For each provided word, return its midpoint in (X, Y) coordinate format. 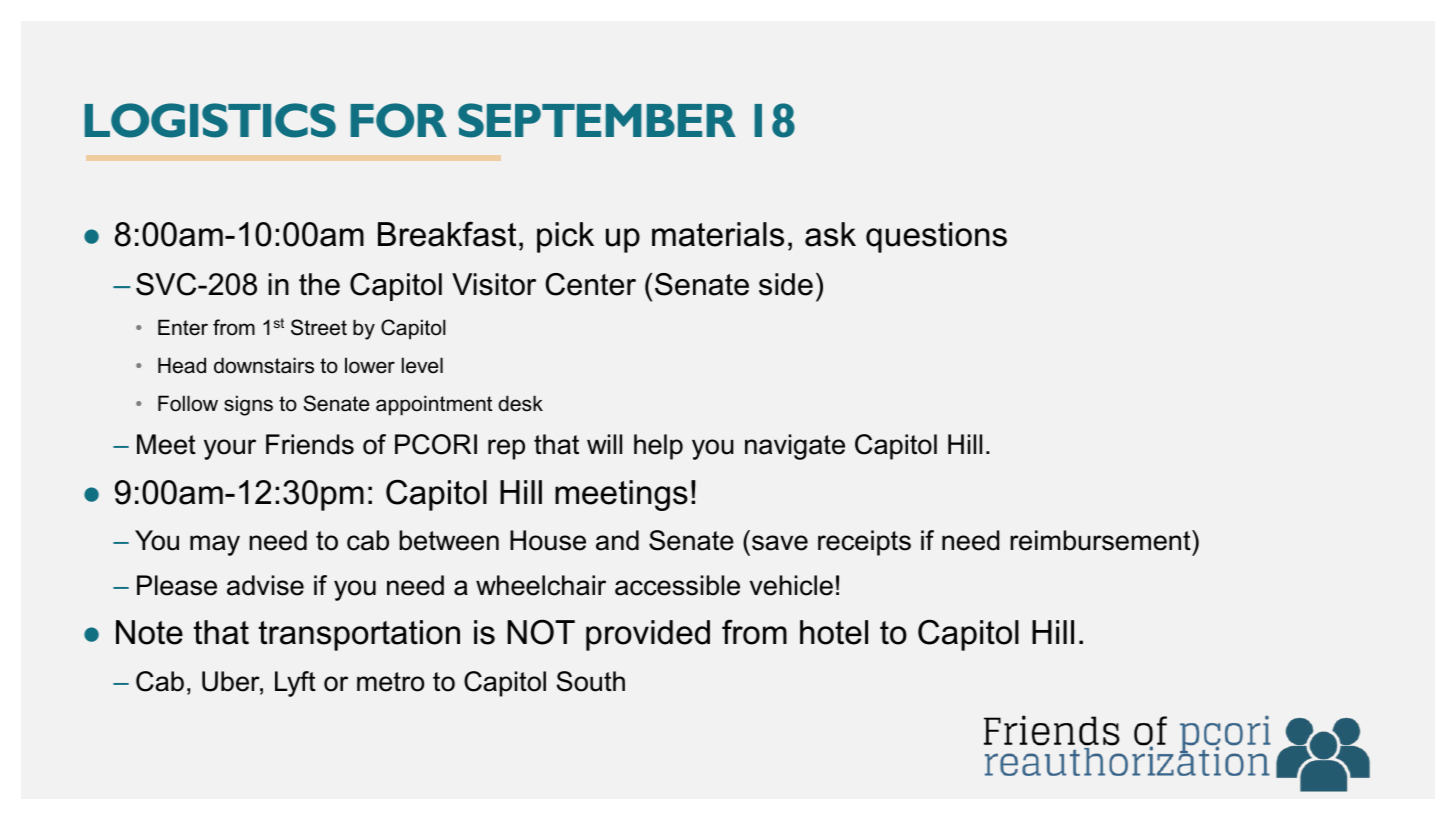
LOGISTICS (210, 120)
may (215, 545)
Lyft (295, 684)
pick (565, 237)
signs (248, 405)
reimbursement (1101, 540)
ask (830, 234)
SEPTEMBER (597, 120)
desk (520, 403)
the (319, 284)
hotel (834, 632)
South (591, 681)
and (617, 540)
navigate (795, 447)
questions (936, 237)
